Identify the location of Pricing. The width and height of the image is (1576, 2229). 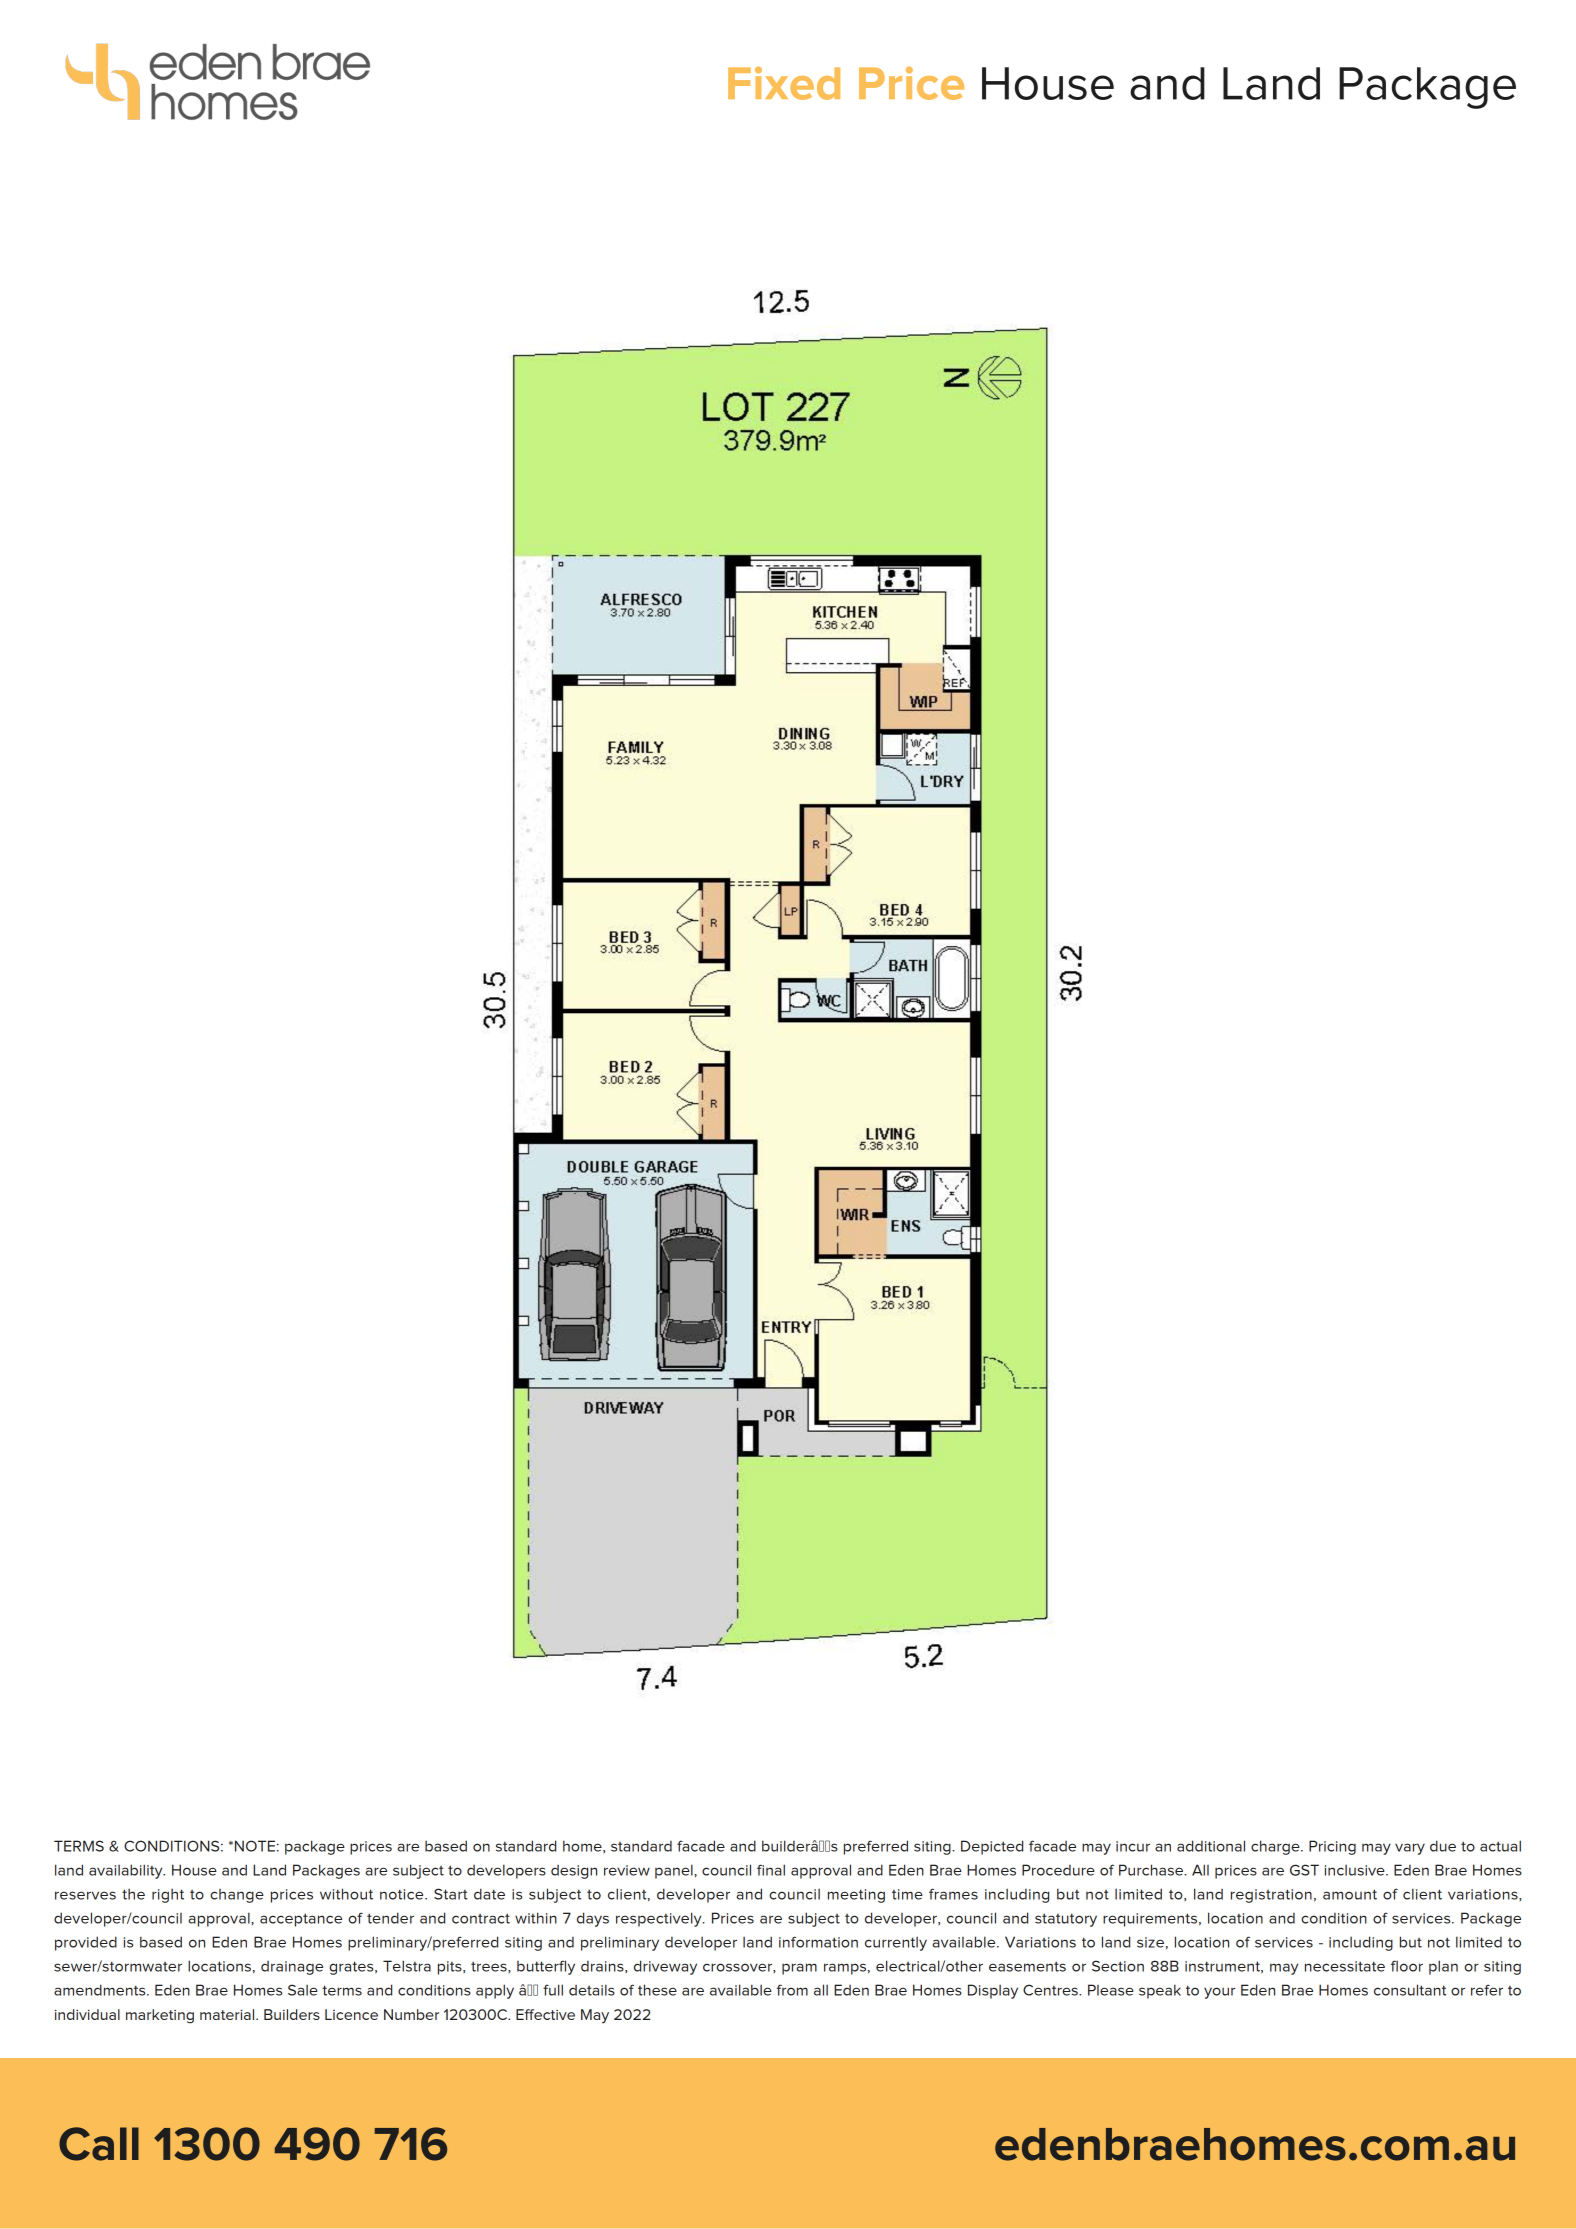
(1332, 1847).
